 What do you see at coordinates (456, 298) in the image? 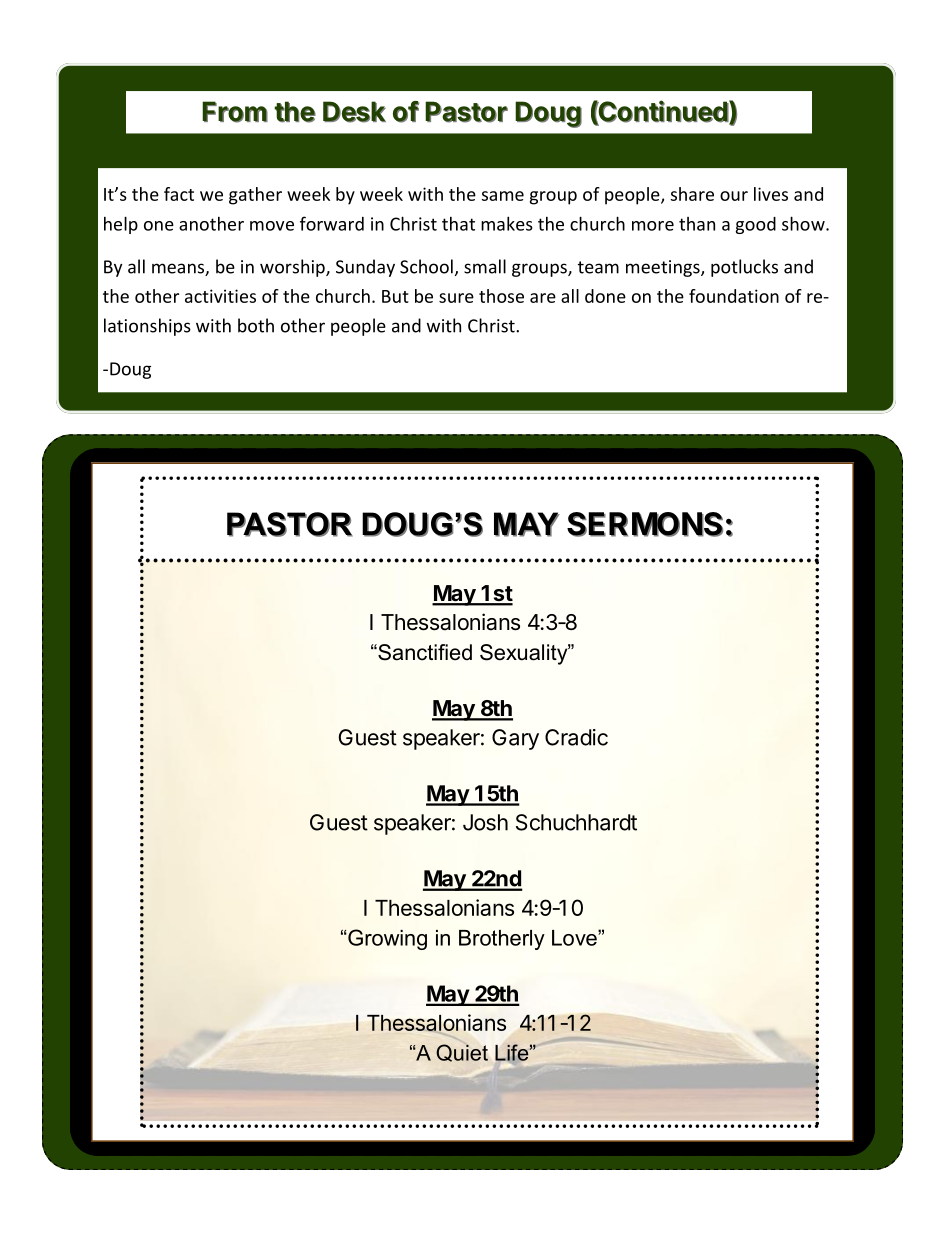
I see `sure` at bounding box center [456, 298].
